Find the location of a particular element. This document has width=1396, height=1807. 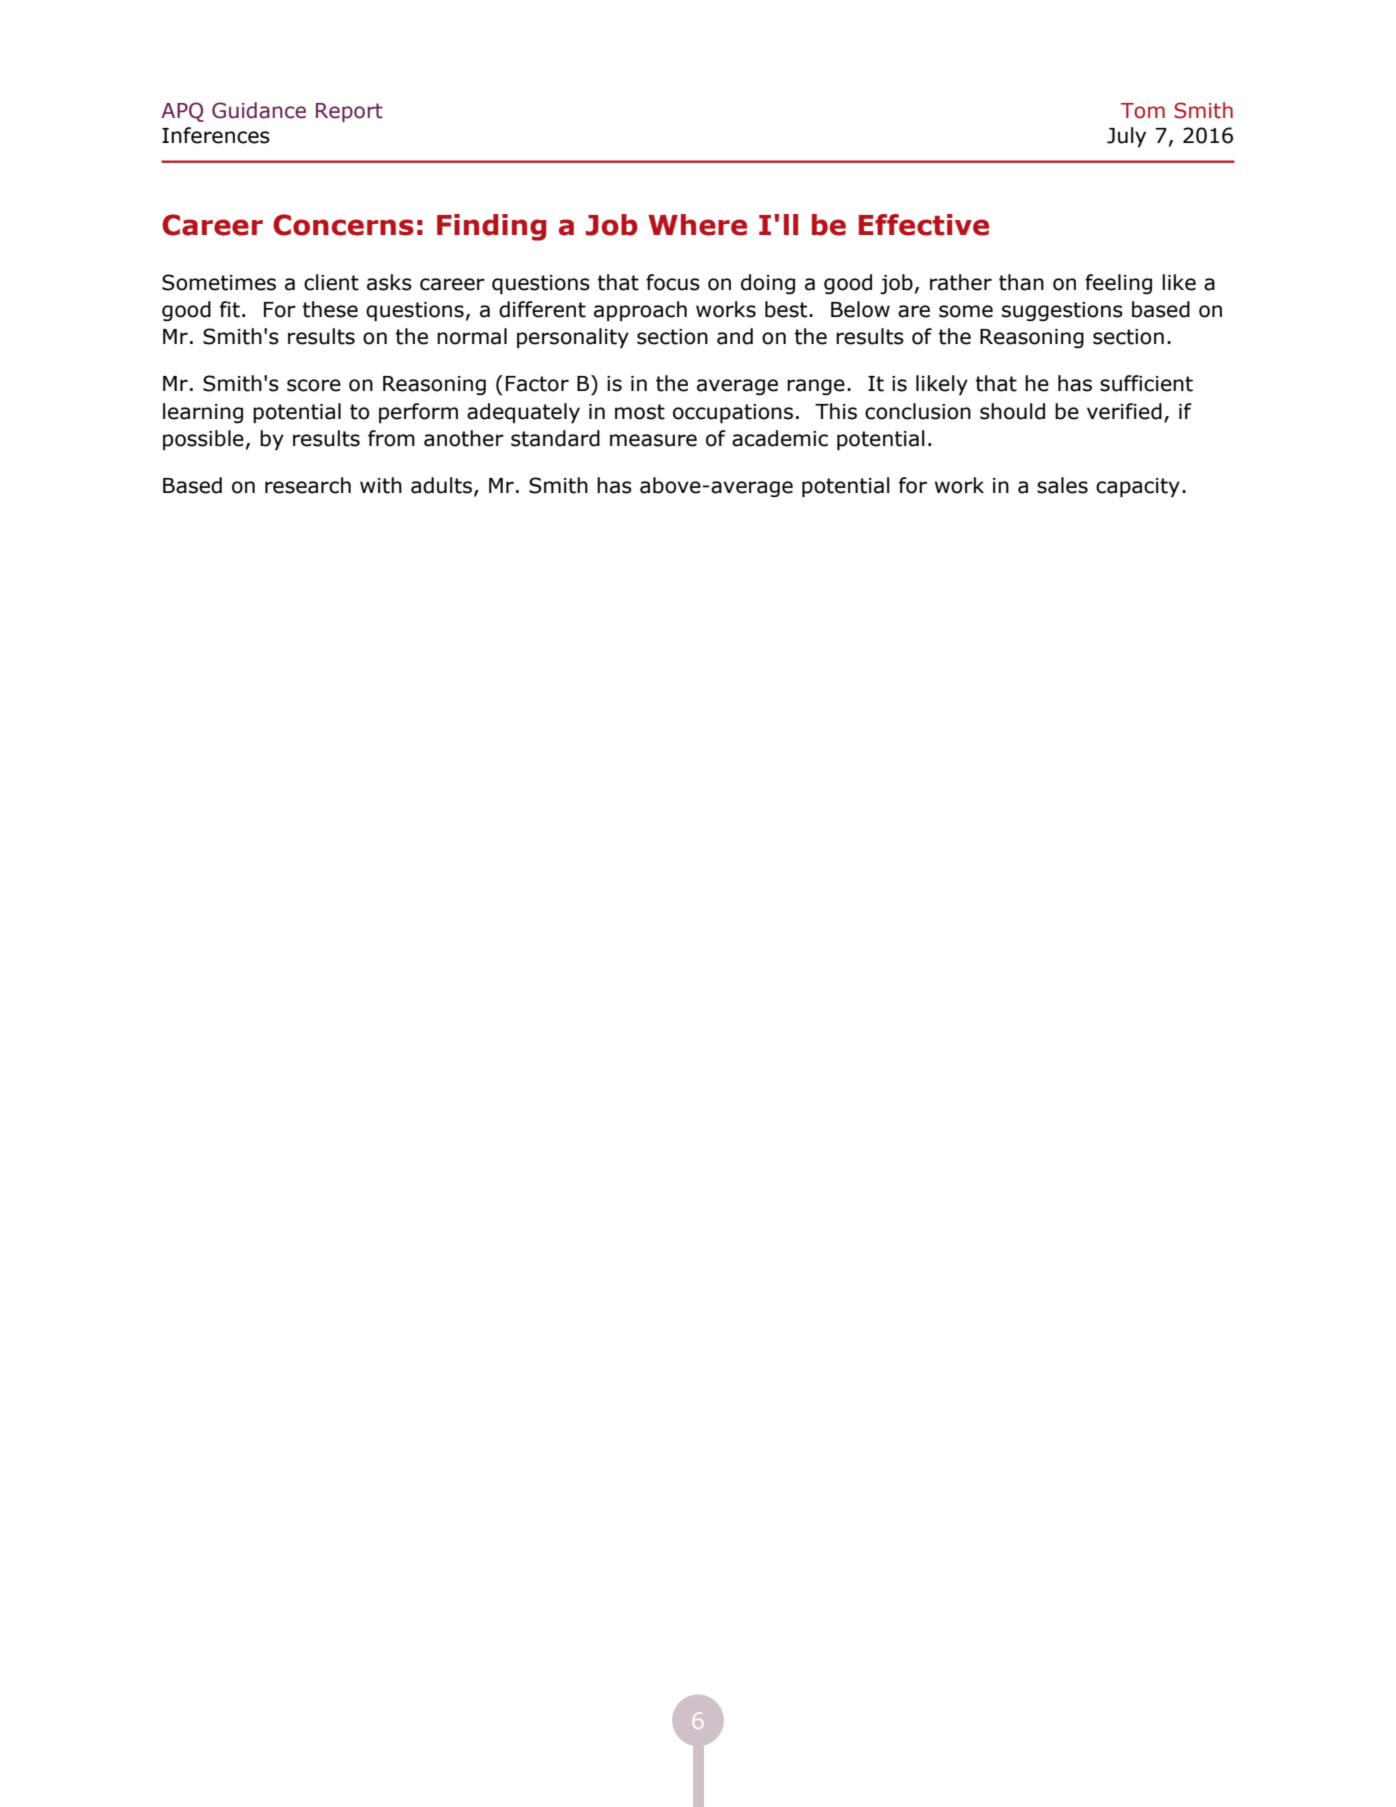

Guidance is located at coordinates (259, 110).
